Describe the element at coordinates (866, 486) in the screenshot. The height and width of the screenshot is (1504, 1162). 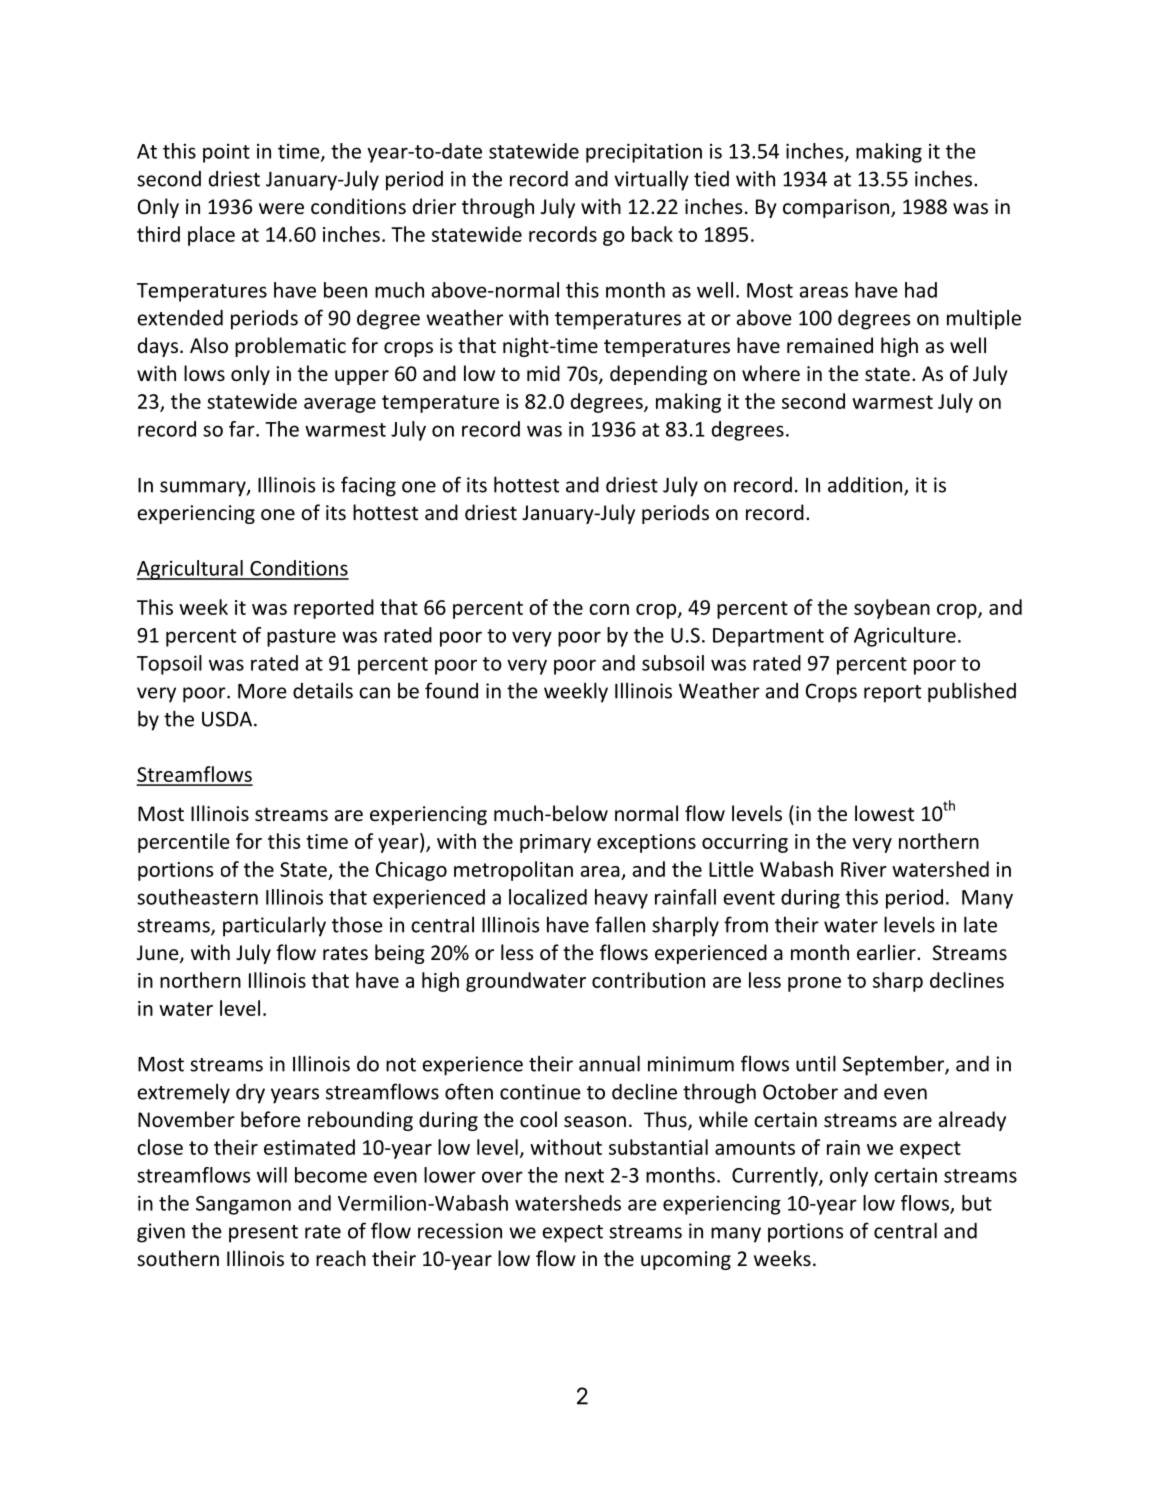
I see `addition` at that location.
